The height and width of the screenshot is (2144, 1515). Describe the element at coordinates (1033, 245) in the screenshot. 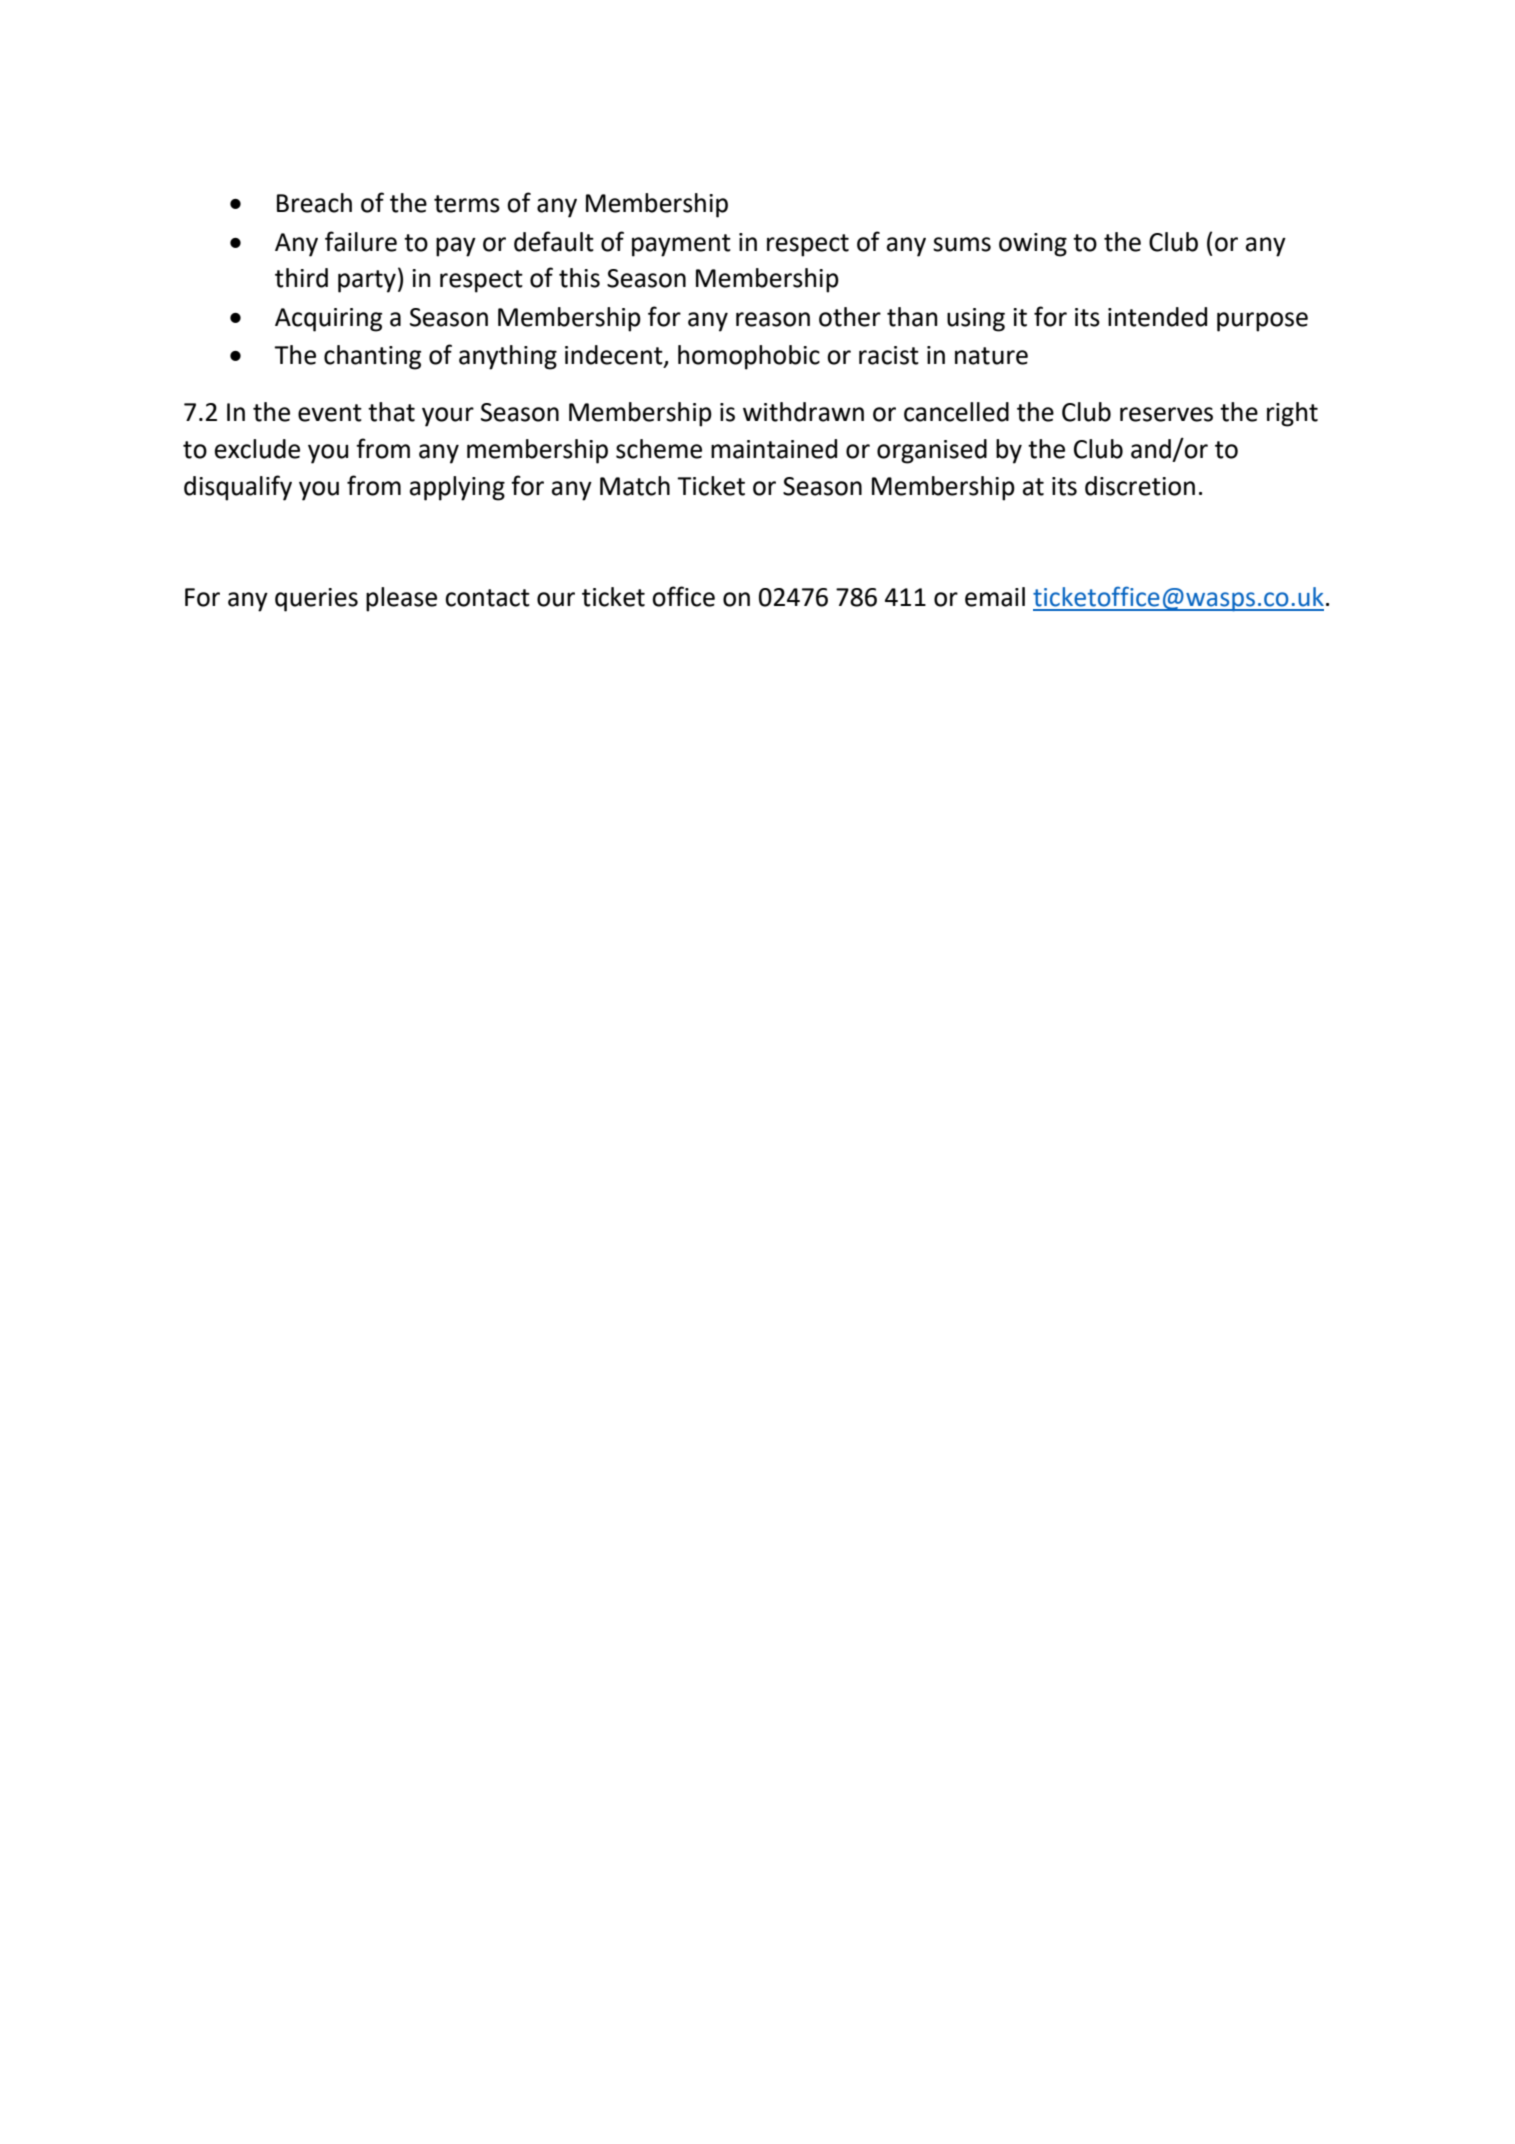

I see `owing` at that location.
